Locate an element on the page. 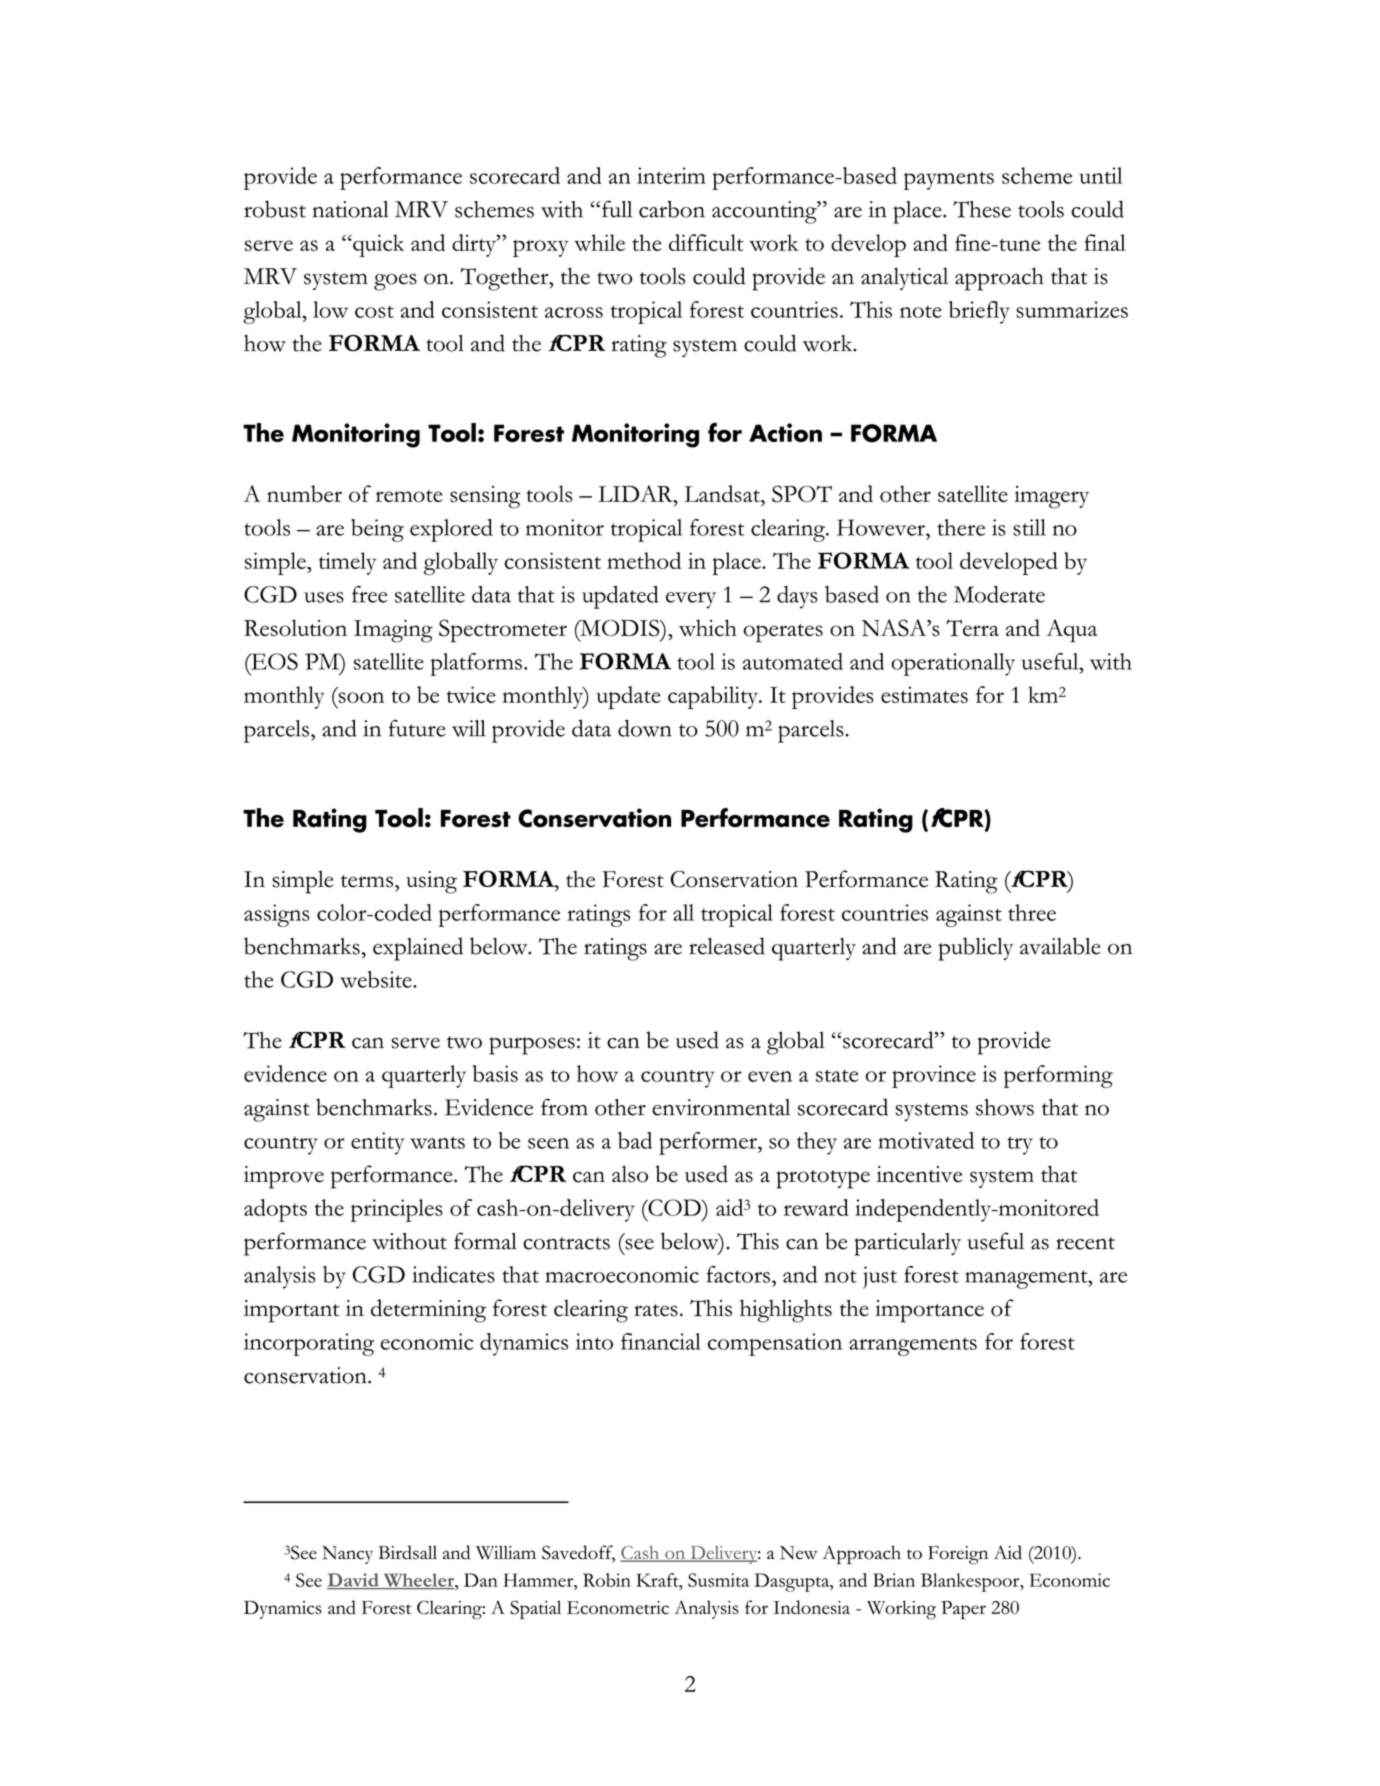 Image resolution: width=1380 pixels, height=1786 pixels. soon is located at coordinates (361, 697).
